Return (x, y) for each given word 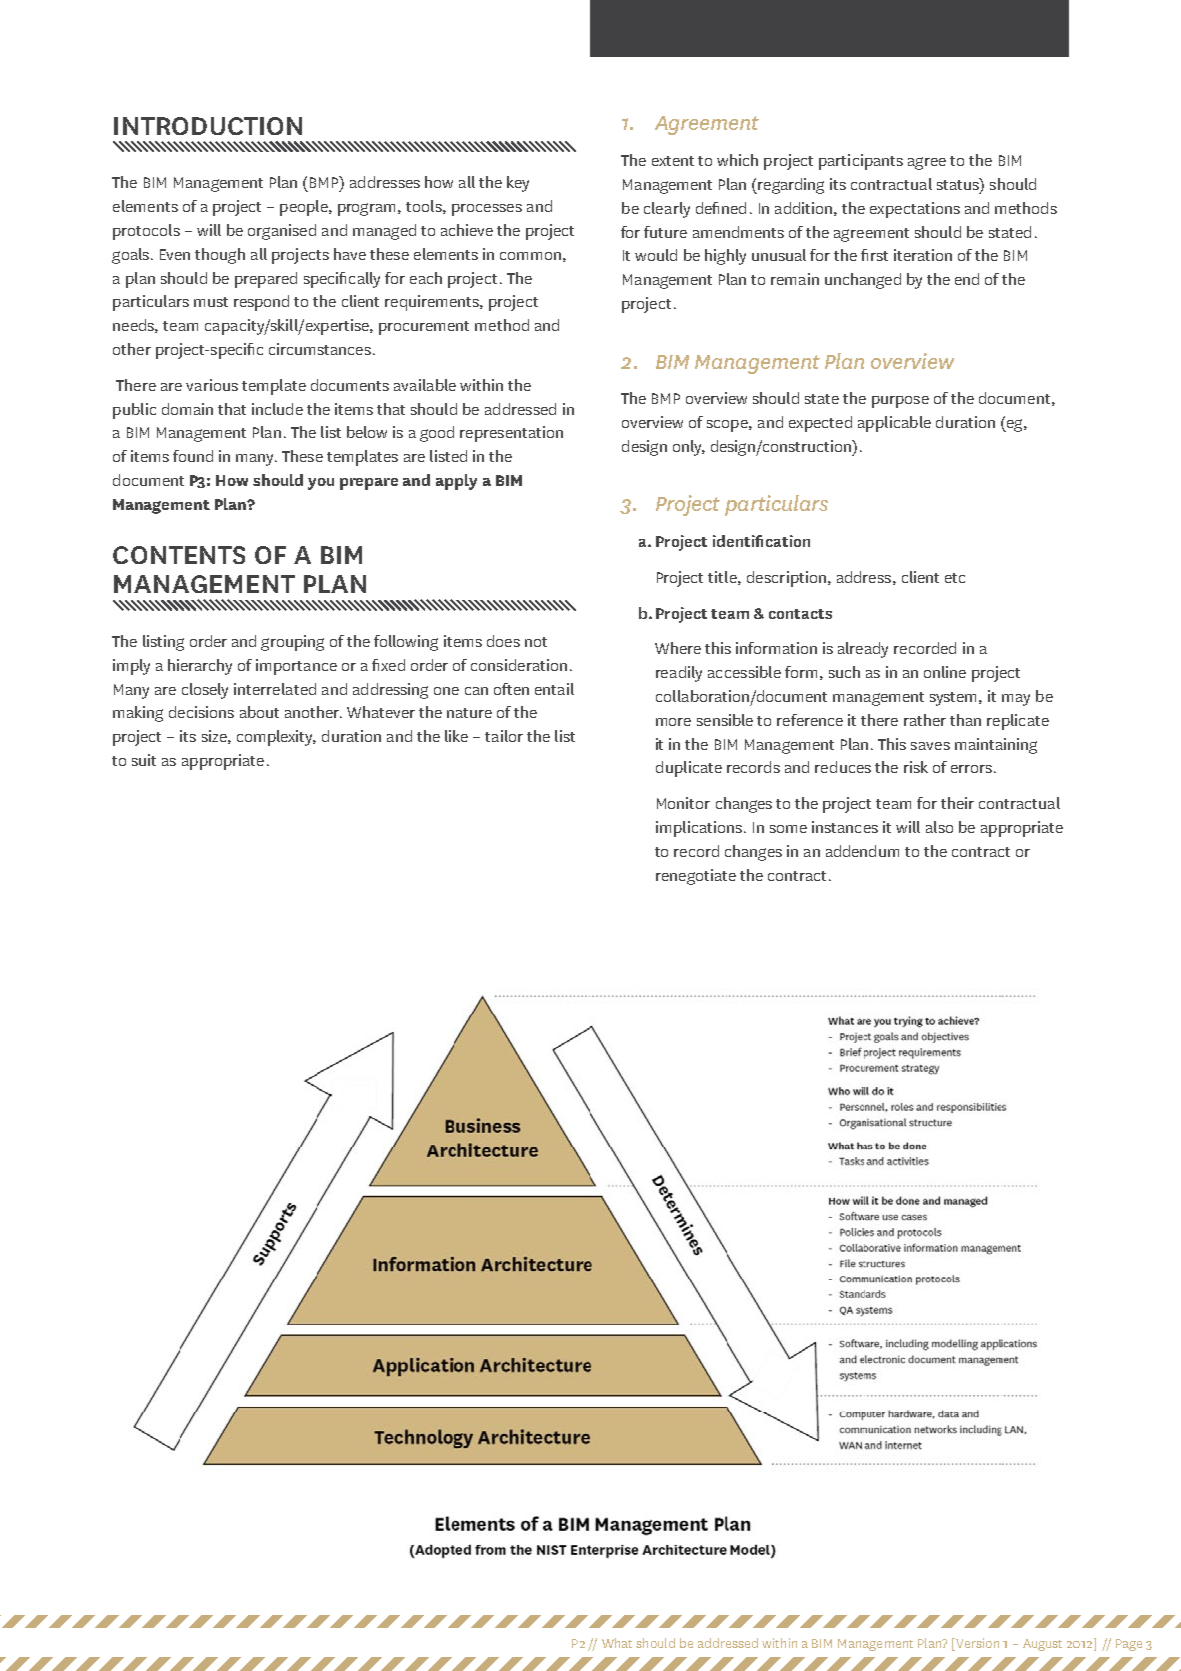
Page (1129, 1645)
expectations (915, 210)
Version (976, 1644)
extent (673, 161)
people (305, 208)
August (1042, 1645)
